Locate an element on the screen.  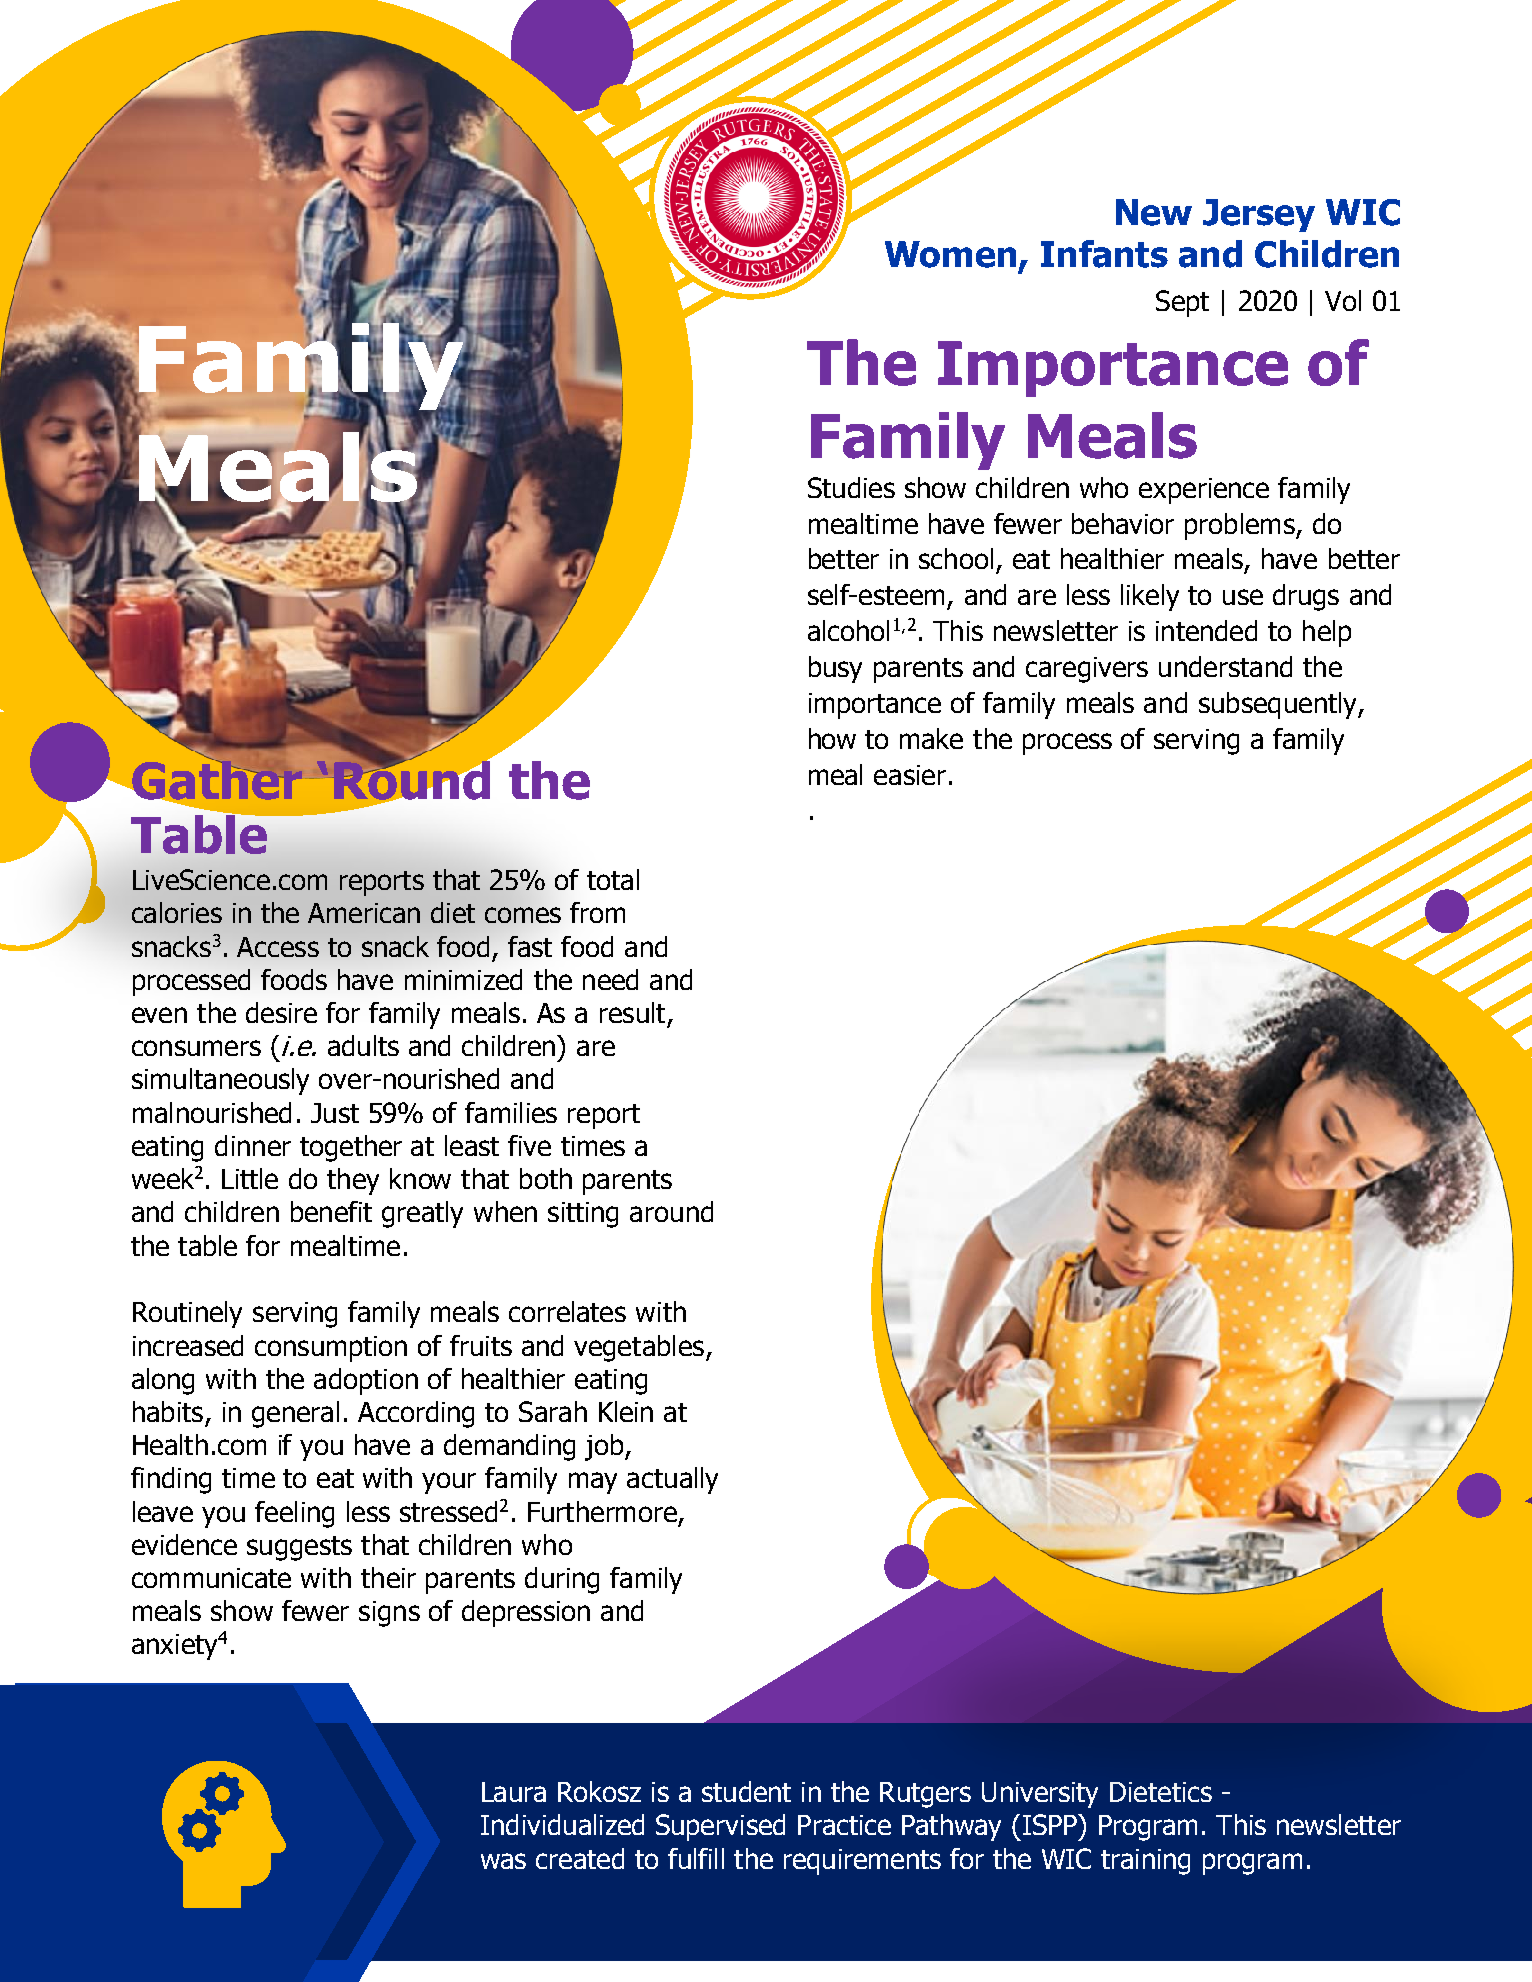
Studies is located at coordinates (851, 487).
